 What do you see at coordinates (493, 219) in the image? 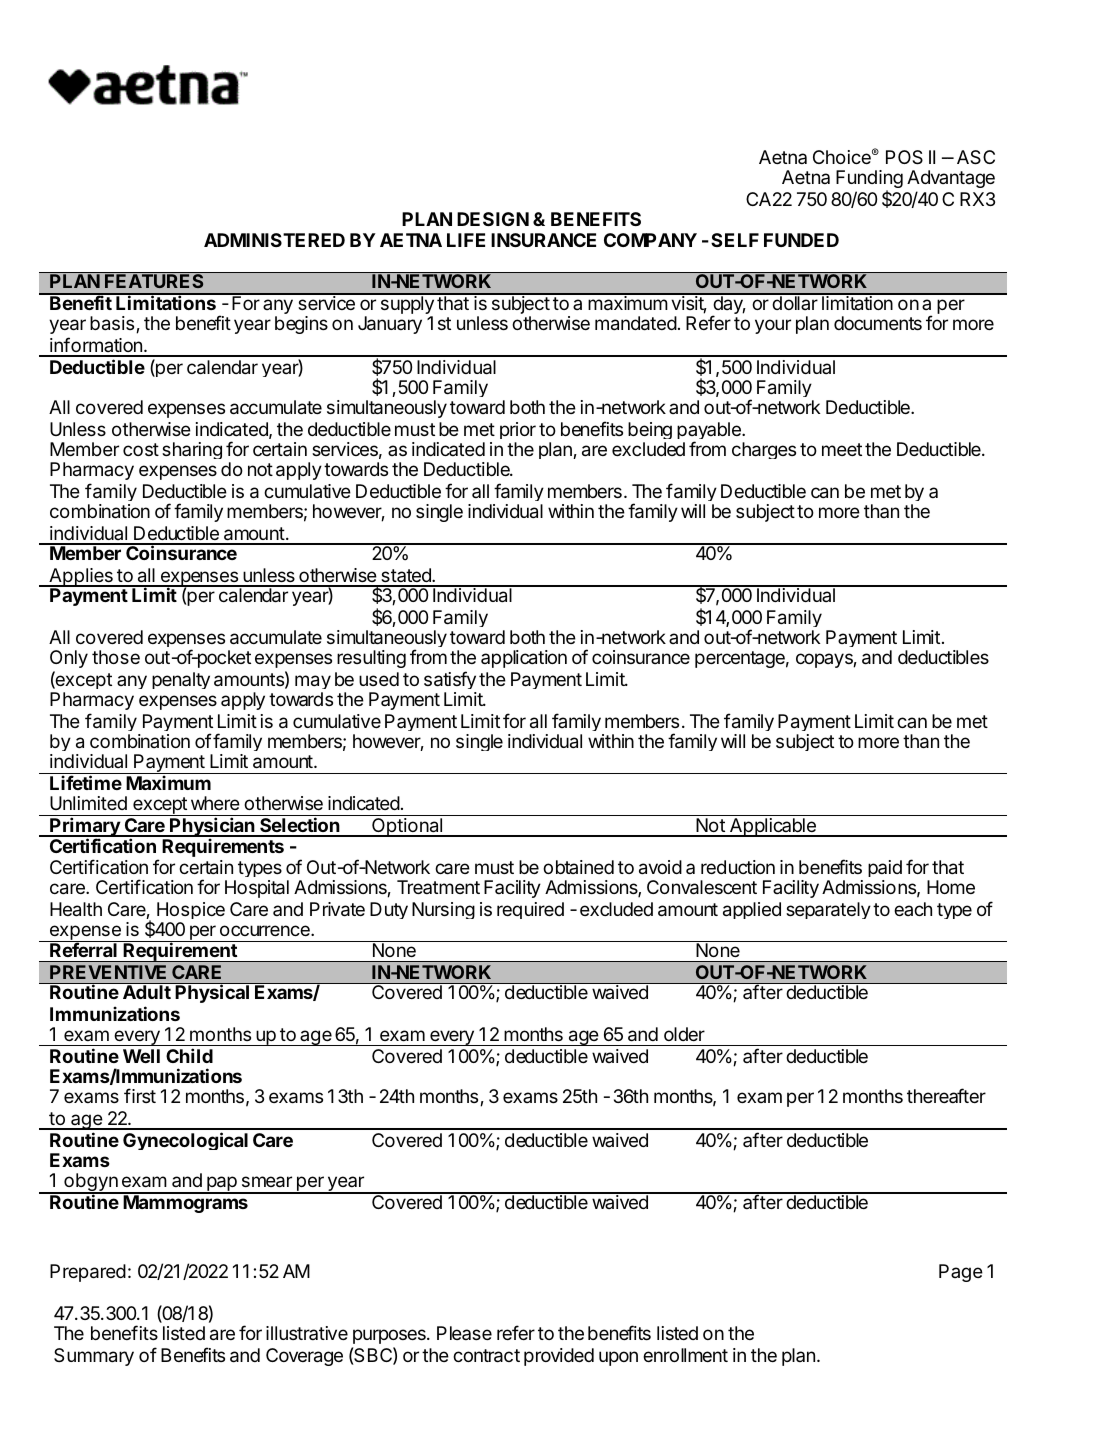
I see `DESIGN` at bounding box center [493, 219].
